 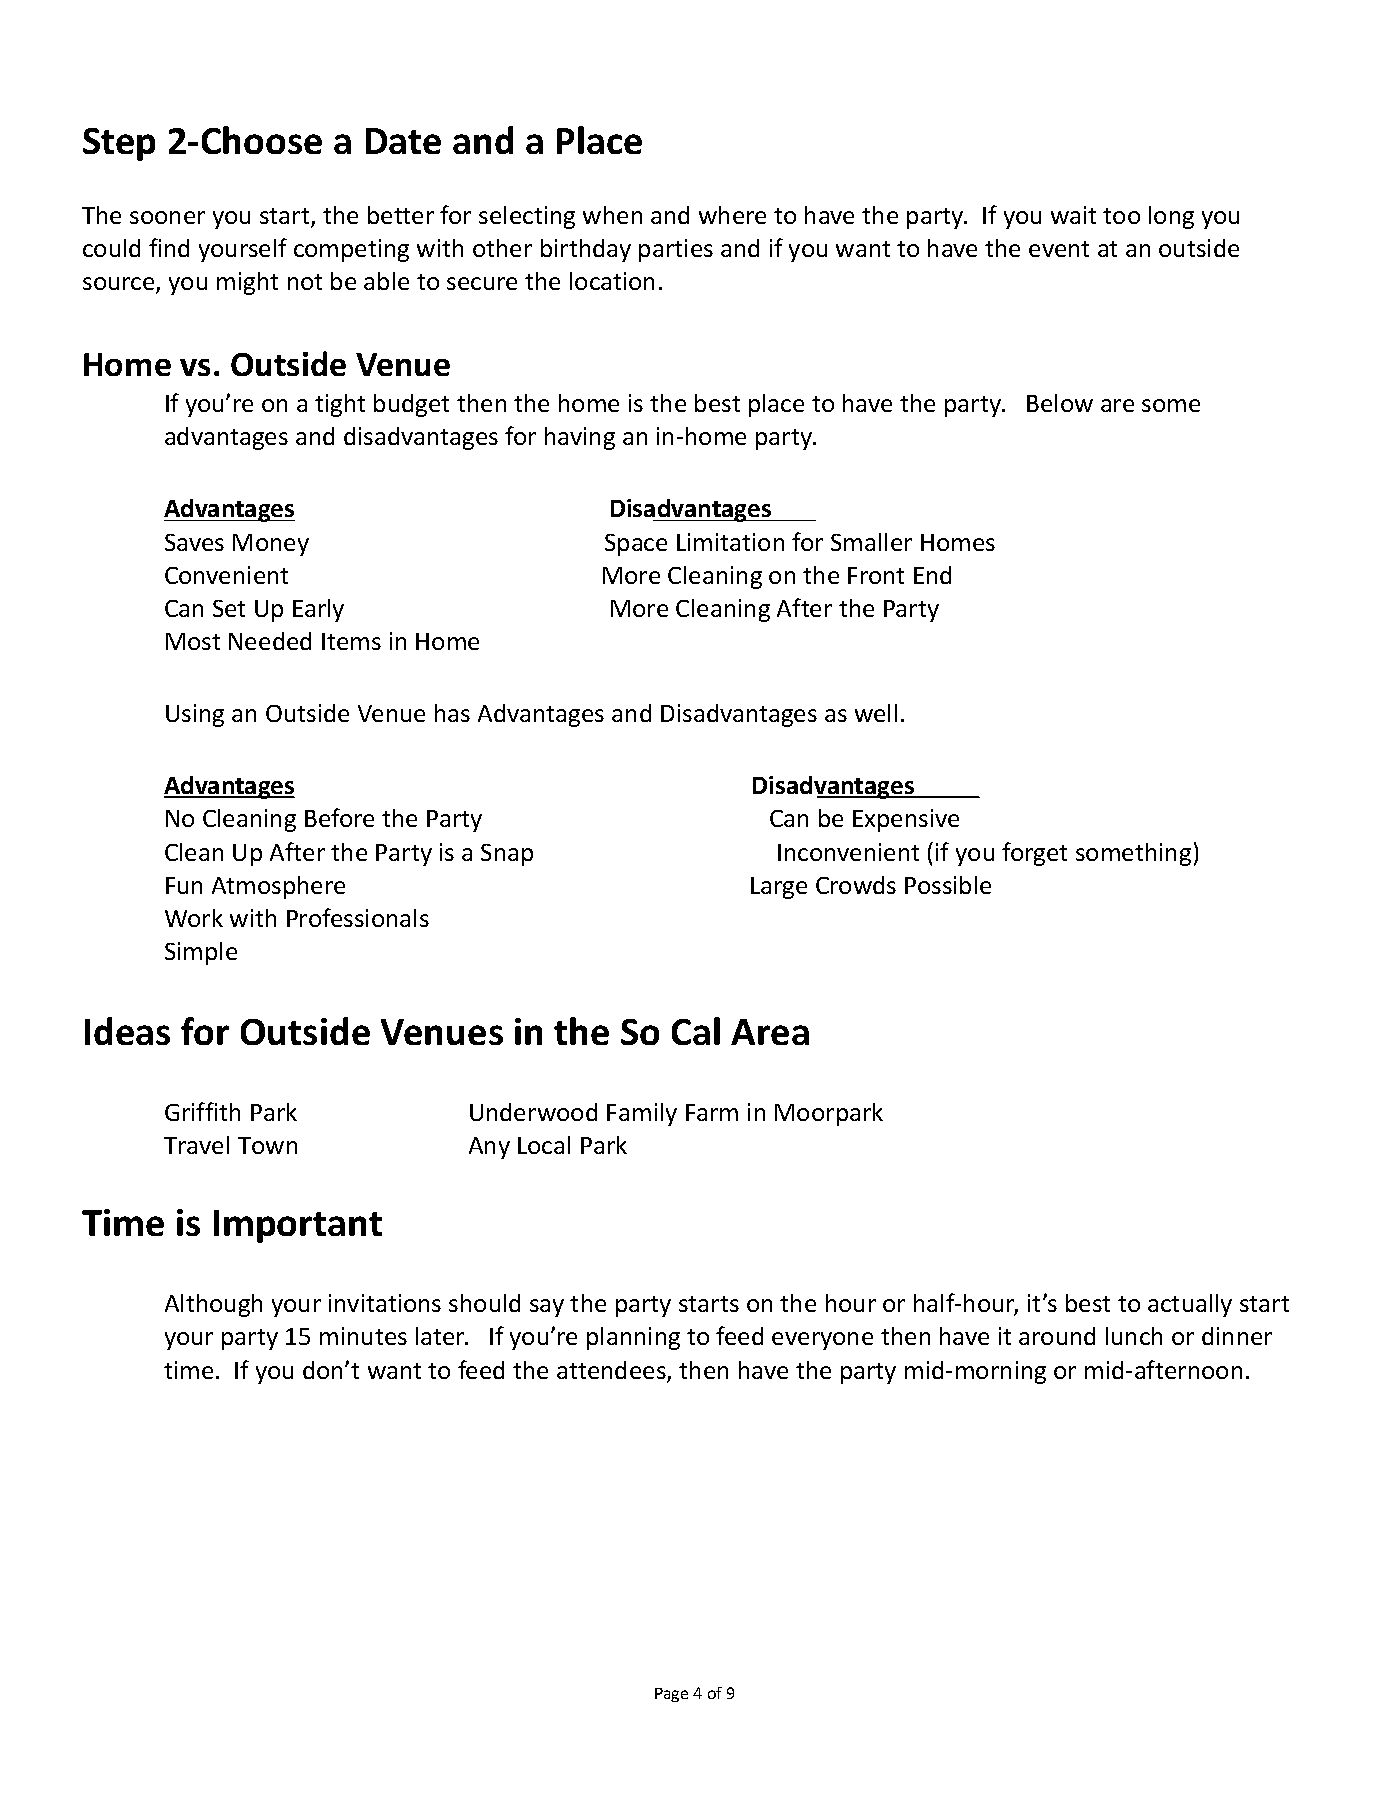 What do you see at coordinates (1121, 216) in the document?
I see `too` at bounding box center [1121, 216].
